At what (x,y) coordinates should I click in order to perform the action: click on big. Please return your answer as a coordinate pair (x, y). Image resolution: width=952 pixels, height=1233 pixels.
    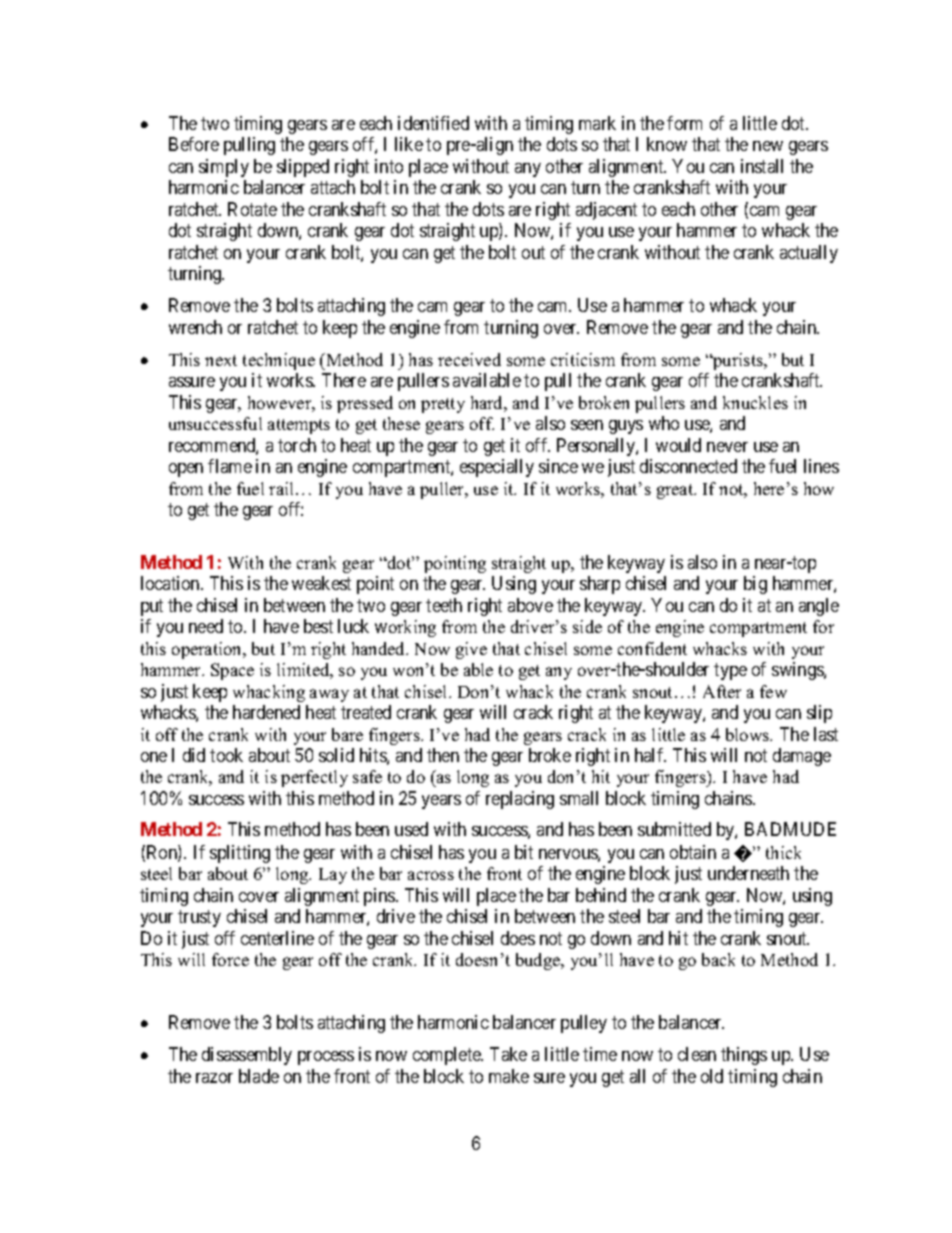
    Looking at the image, I should click on (755, 585).
